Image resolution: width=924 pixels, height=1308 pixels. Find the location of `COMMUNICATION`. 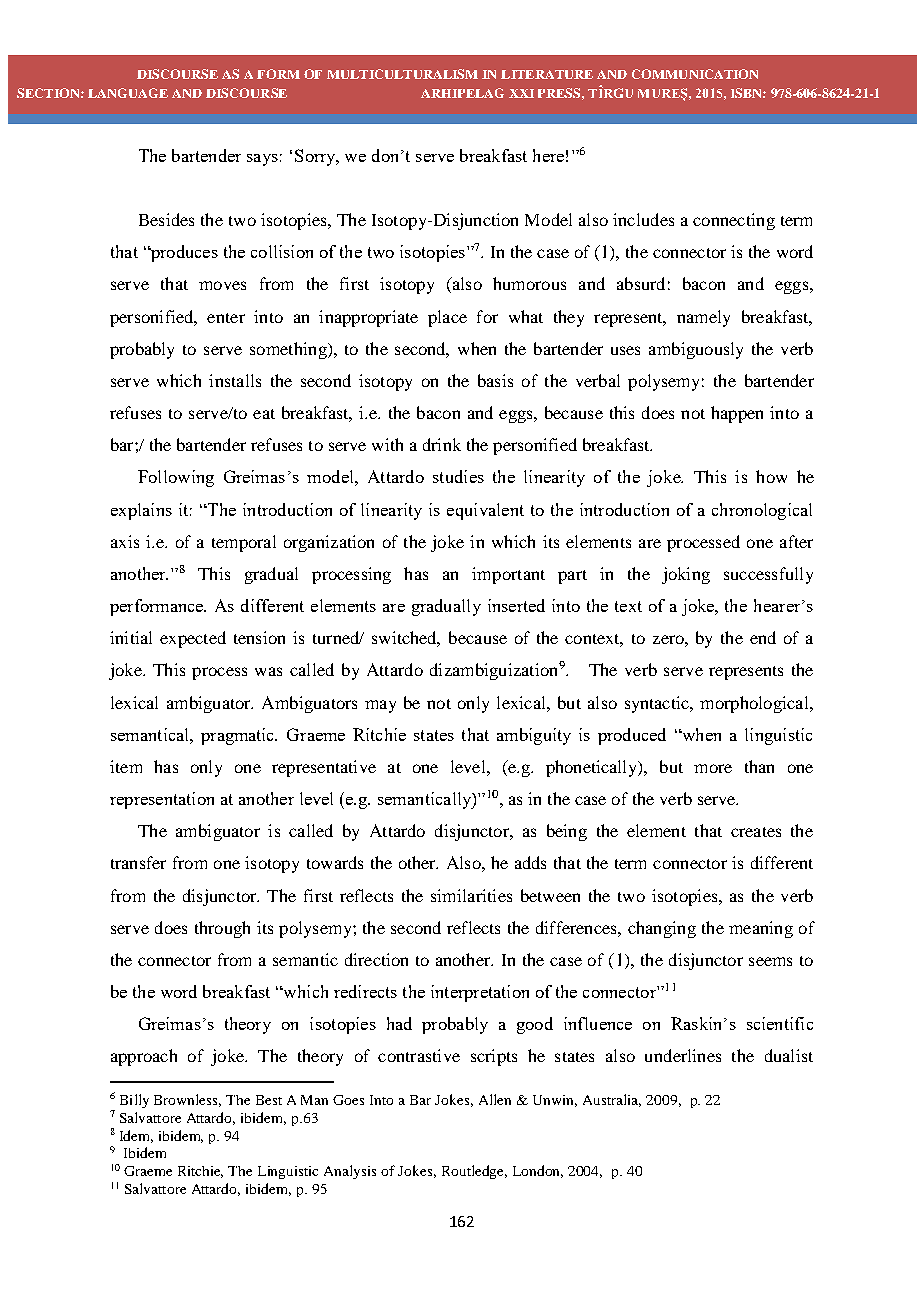

COMMUNICATION is located at coordinates (695, 74).
